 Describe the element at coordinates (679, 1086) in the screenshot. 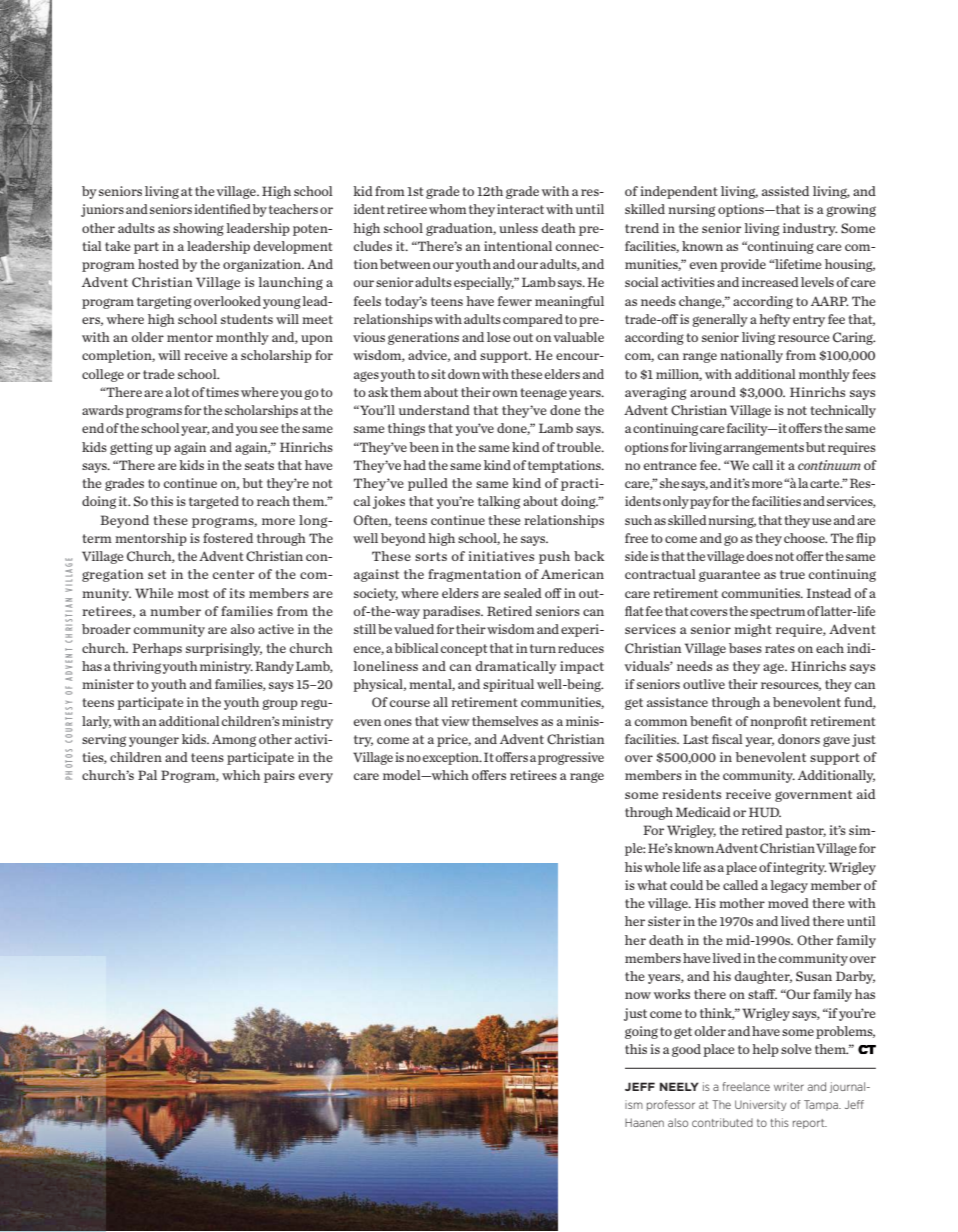

I see `NEELY` at that location.
